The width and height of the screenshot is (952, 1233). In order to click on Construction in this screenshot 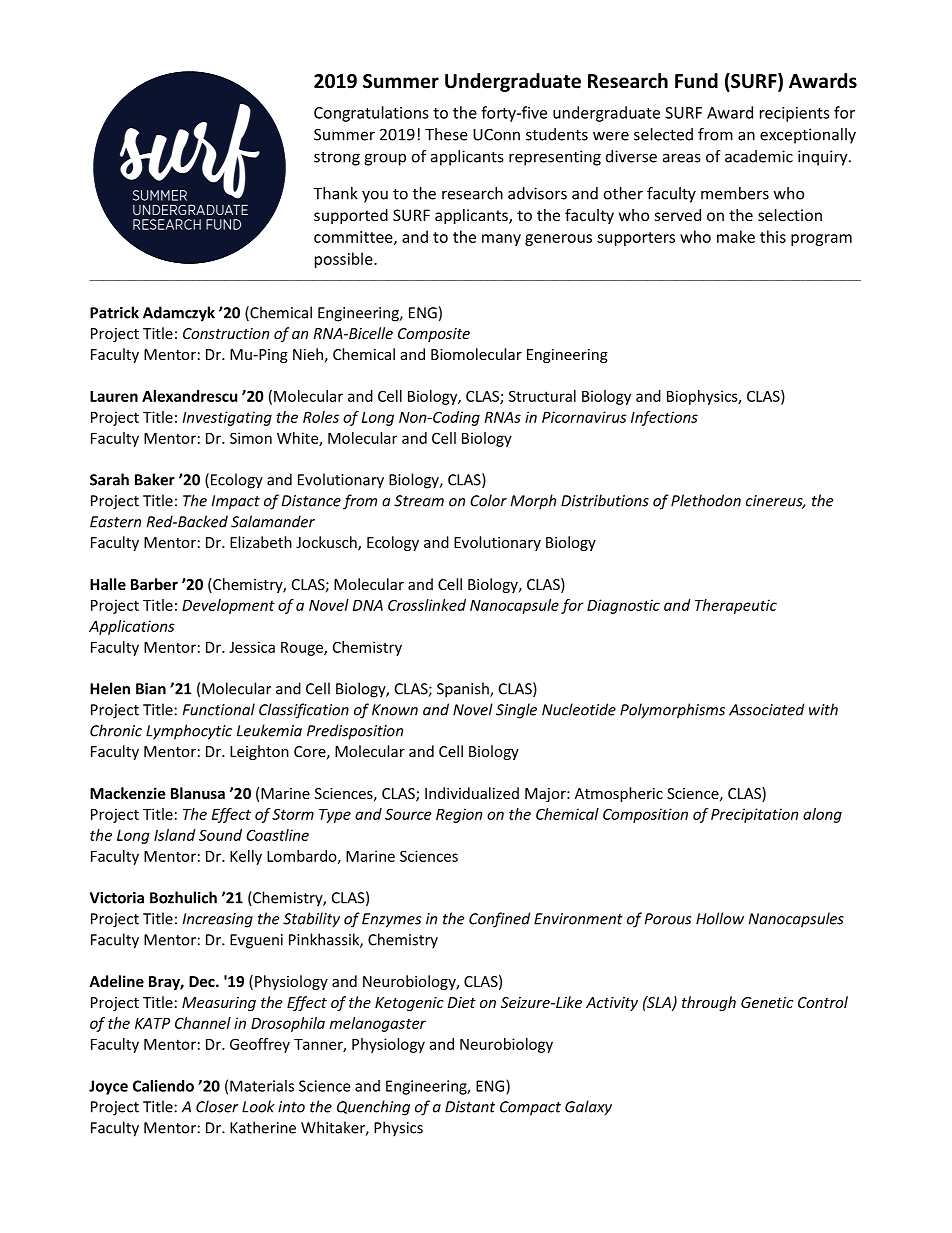, I will do `click(226, 333)`.
